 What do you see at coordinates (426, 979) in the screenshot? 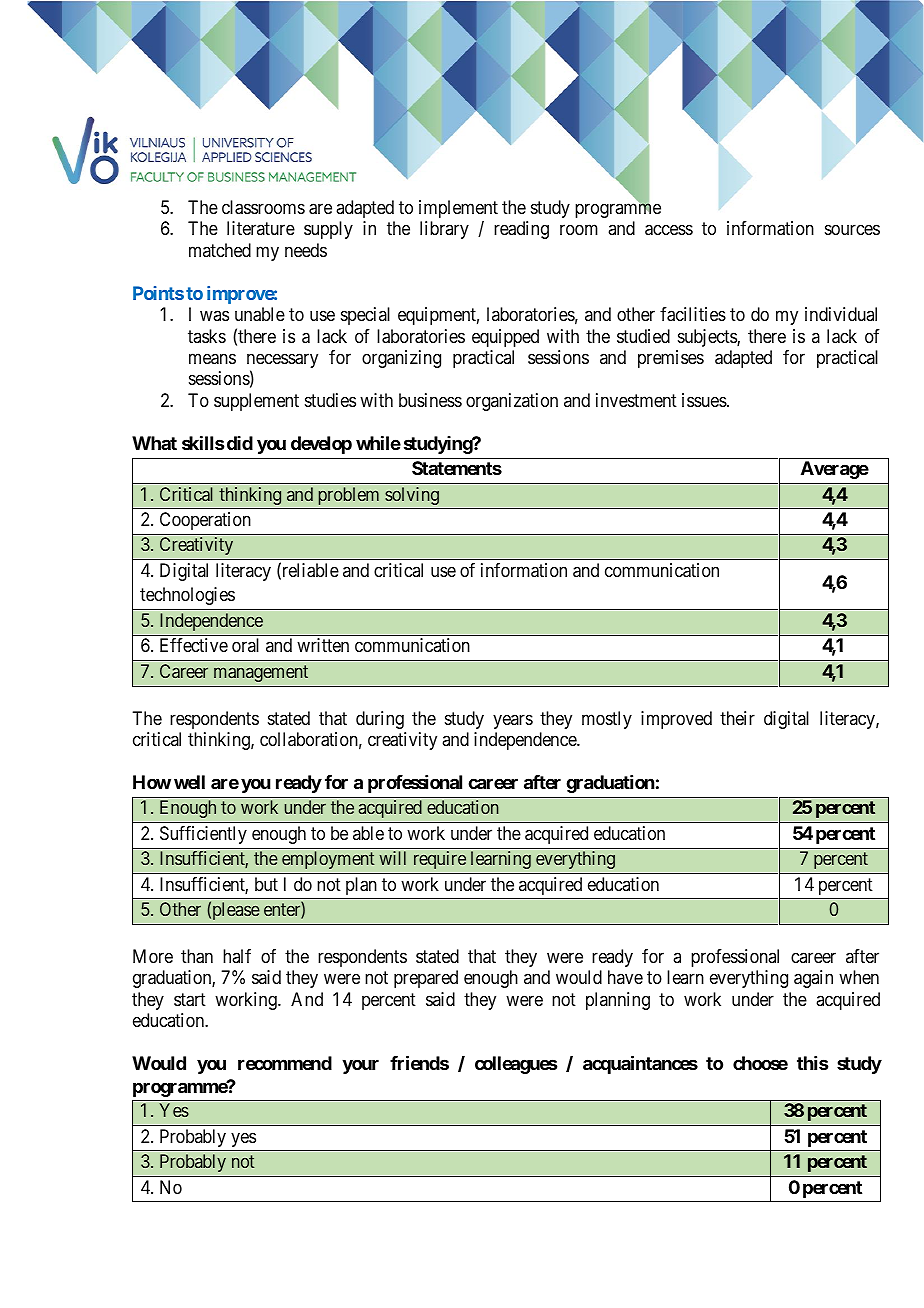
I see `prepared` at bounding box center [426, 979].
